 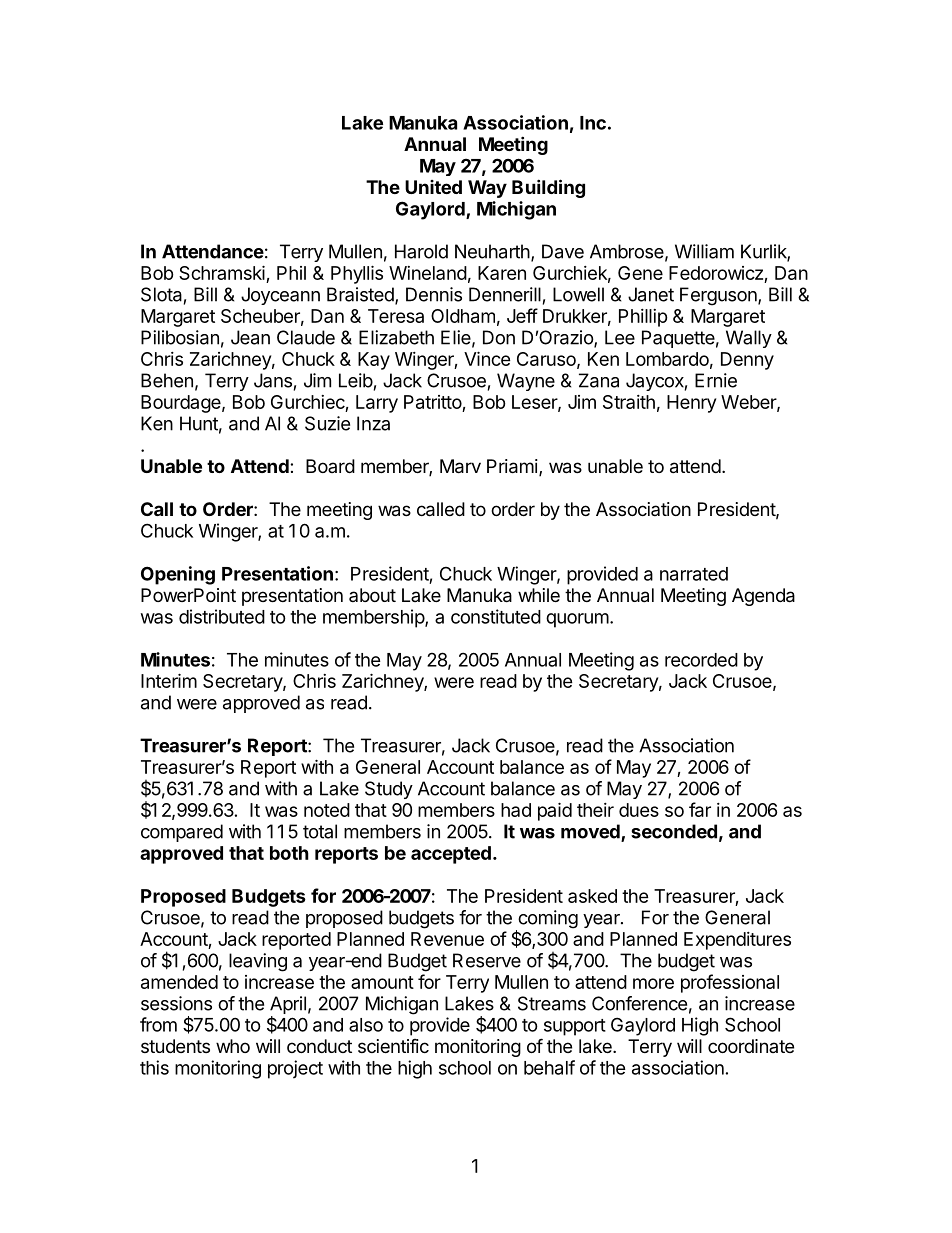 What do you see at coordinates (460, 466) in the screenshot?
I see `Marv` at bounding box center [460, 466].
